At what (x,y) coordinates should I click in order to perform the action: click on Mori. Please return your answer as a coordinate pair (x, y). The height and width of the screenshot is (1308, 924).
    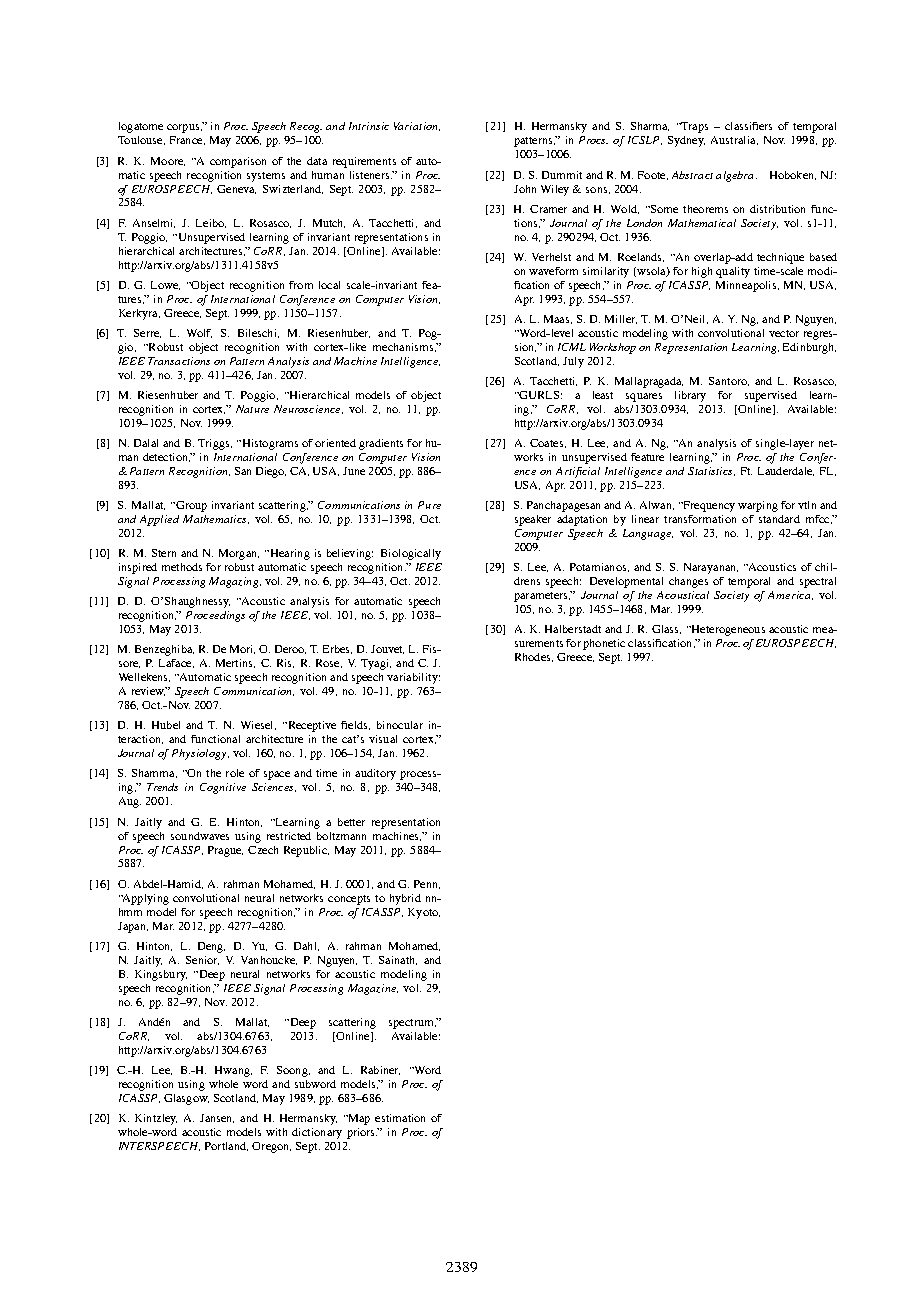
    Looking at the image, I should click on (242, 649).
